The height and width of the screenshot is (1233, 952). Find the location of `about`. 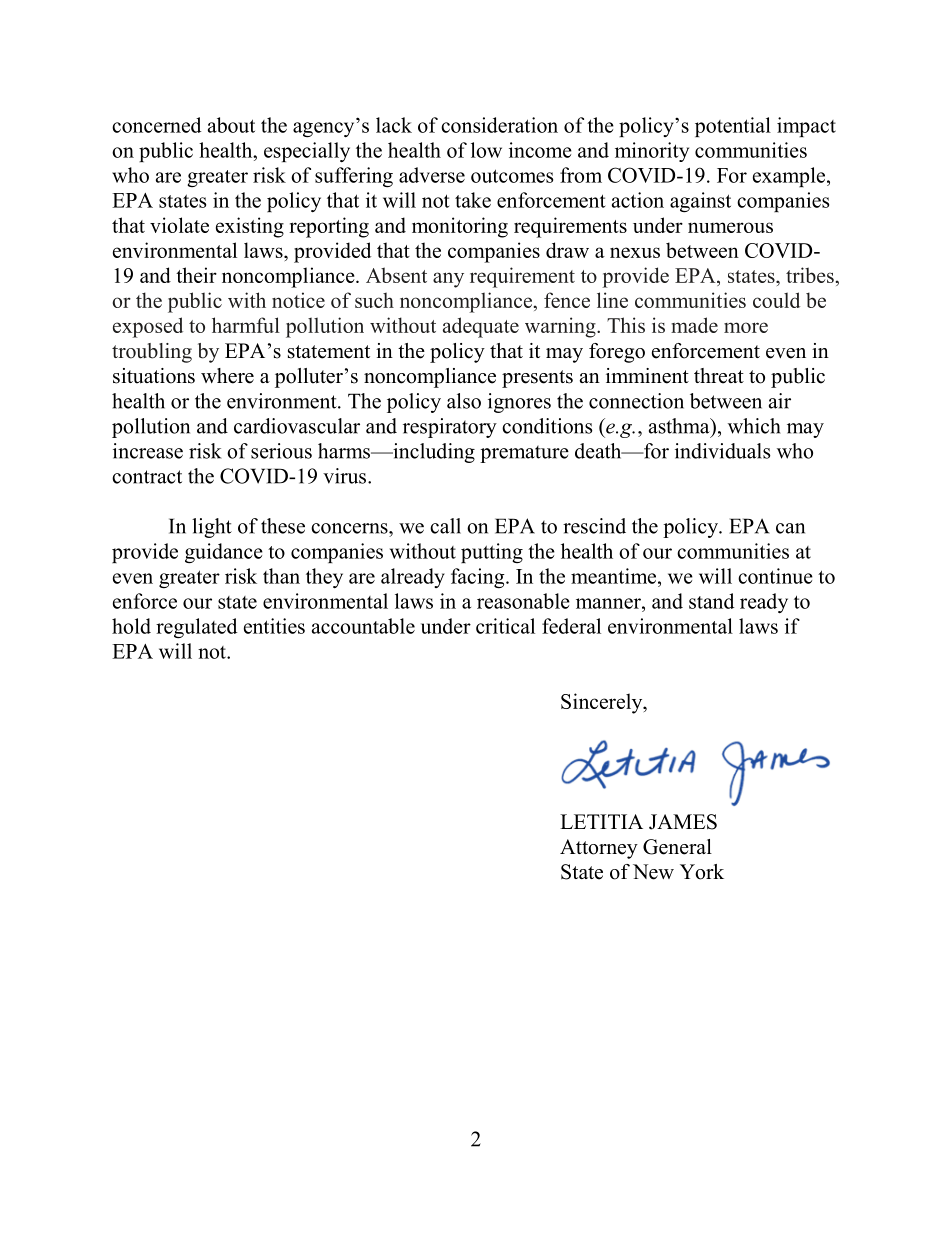

about is located at coordinates (231, 125).
